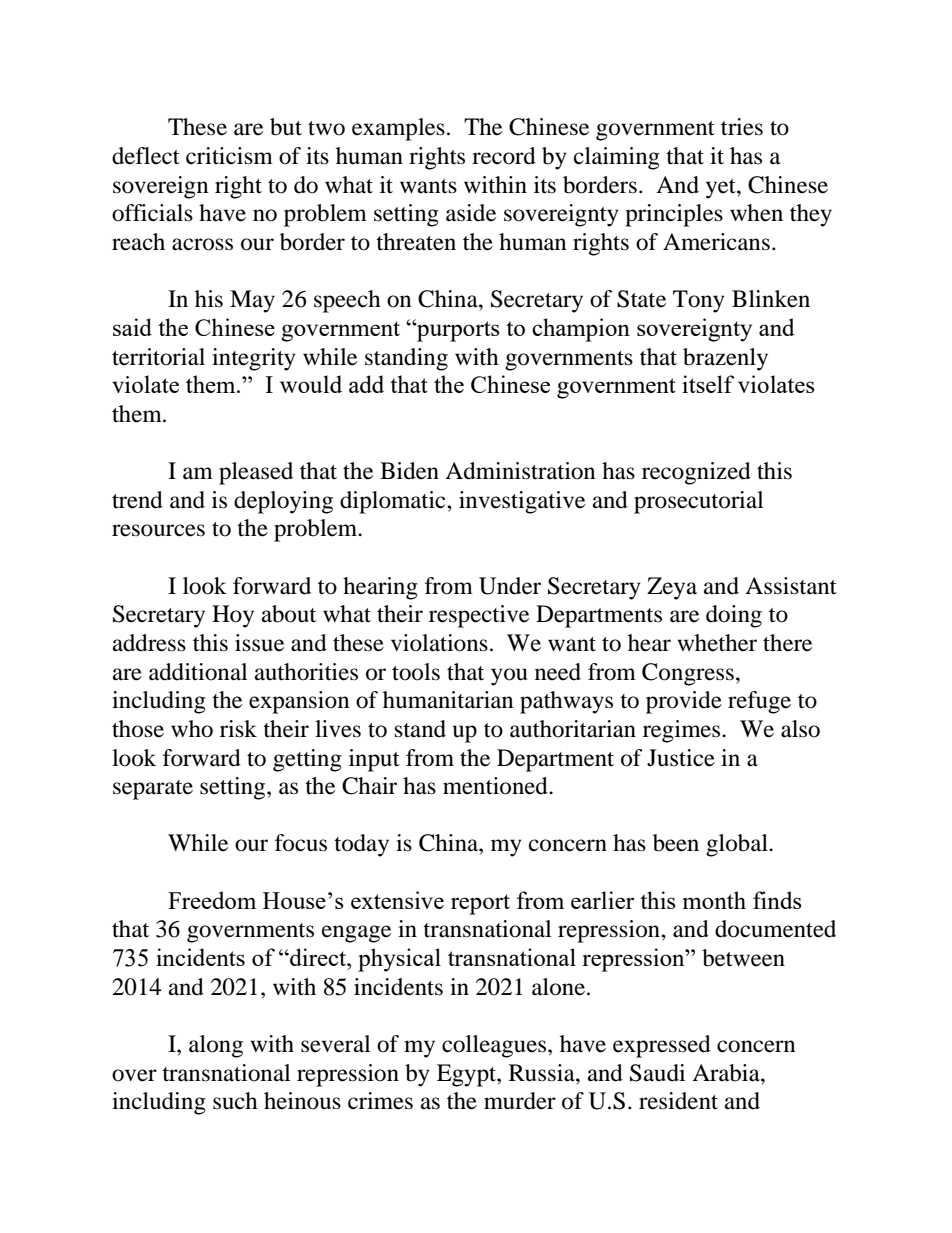  What do you see at coordinates (734, 616) in the screenshot?
I see `doing` at bounding box center [734, 616].
